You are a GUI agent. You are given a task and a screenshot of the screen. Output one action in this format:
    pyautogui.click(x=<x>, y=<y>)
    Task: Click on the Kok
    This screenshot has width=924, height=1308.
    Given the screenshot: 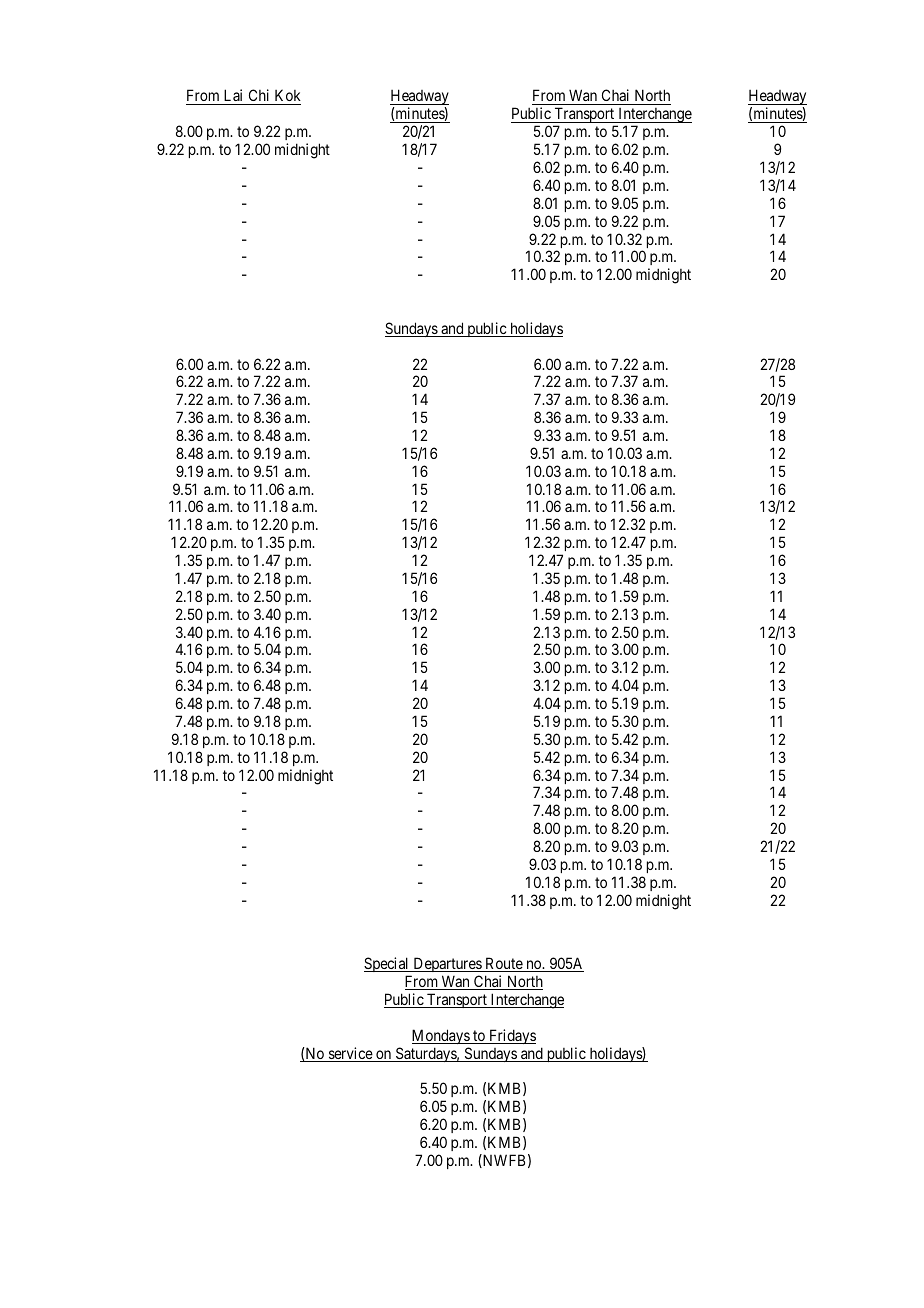 What is the action you would take?
    pyautogui.click(x=286, y=97)
